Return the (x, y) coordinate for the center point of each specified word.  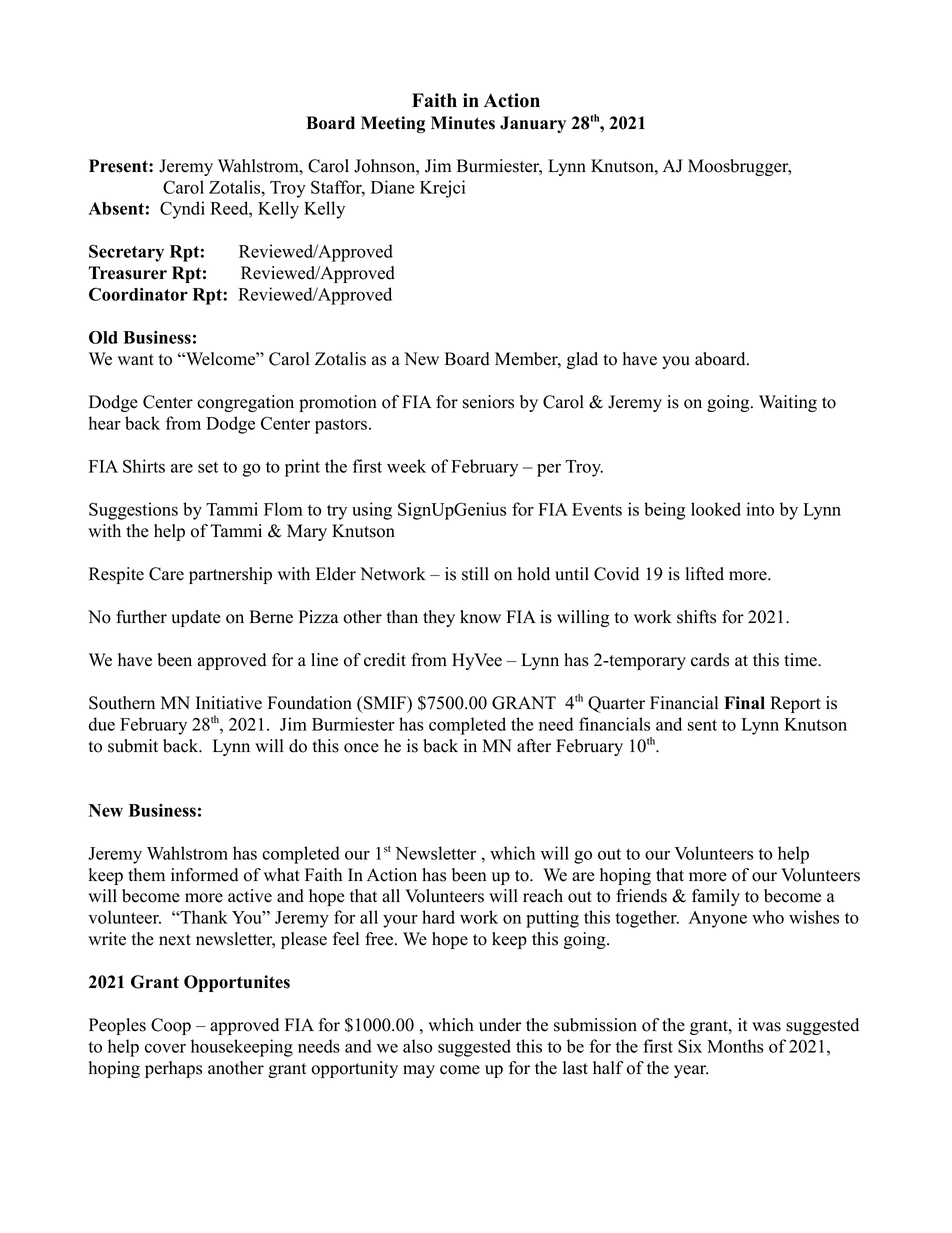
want (136, 359)
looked (716, 509)
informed (204, 875)
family (716, 897)
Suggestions (133, 511)
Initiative (229, 703)
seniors (488, 402)
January (533, 124)
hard (438, 917)
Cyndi (182, 210)
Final (744, 702)
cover (165, 1048)
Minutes (463, 123)
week (406, 466)
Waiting (788, 403)
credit (385, 660)
